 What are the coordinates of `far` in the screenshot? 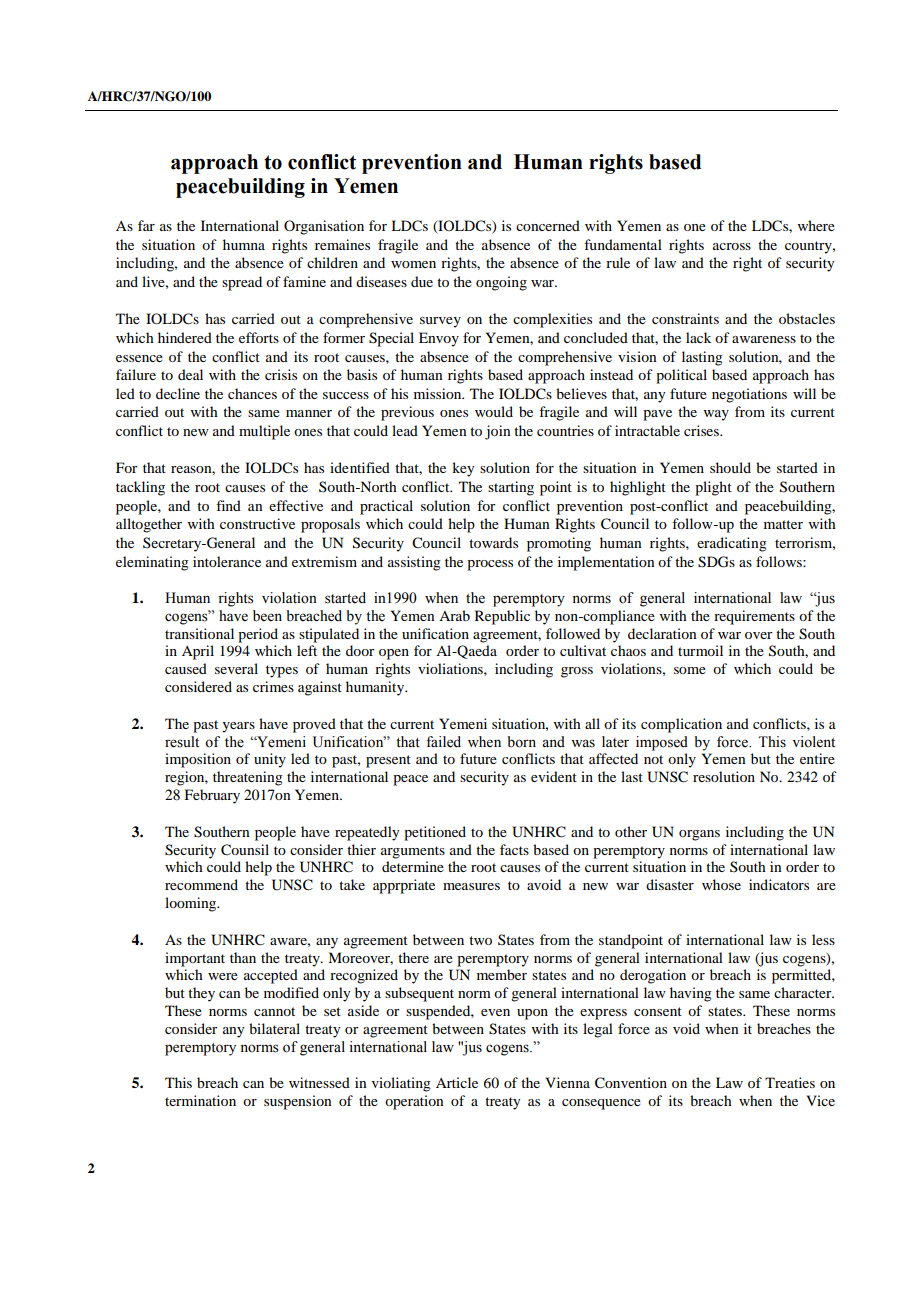 It's located at (146, 225).
